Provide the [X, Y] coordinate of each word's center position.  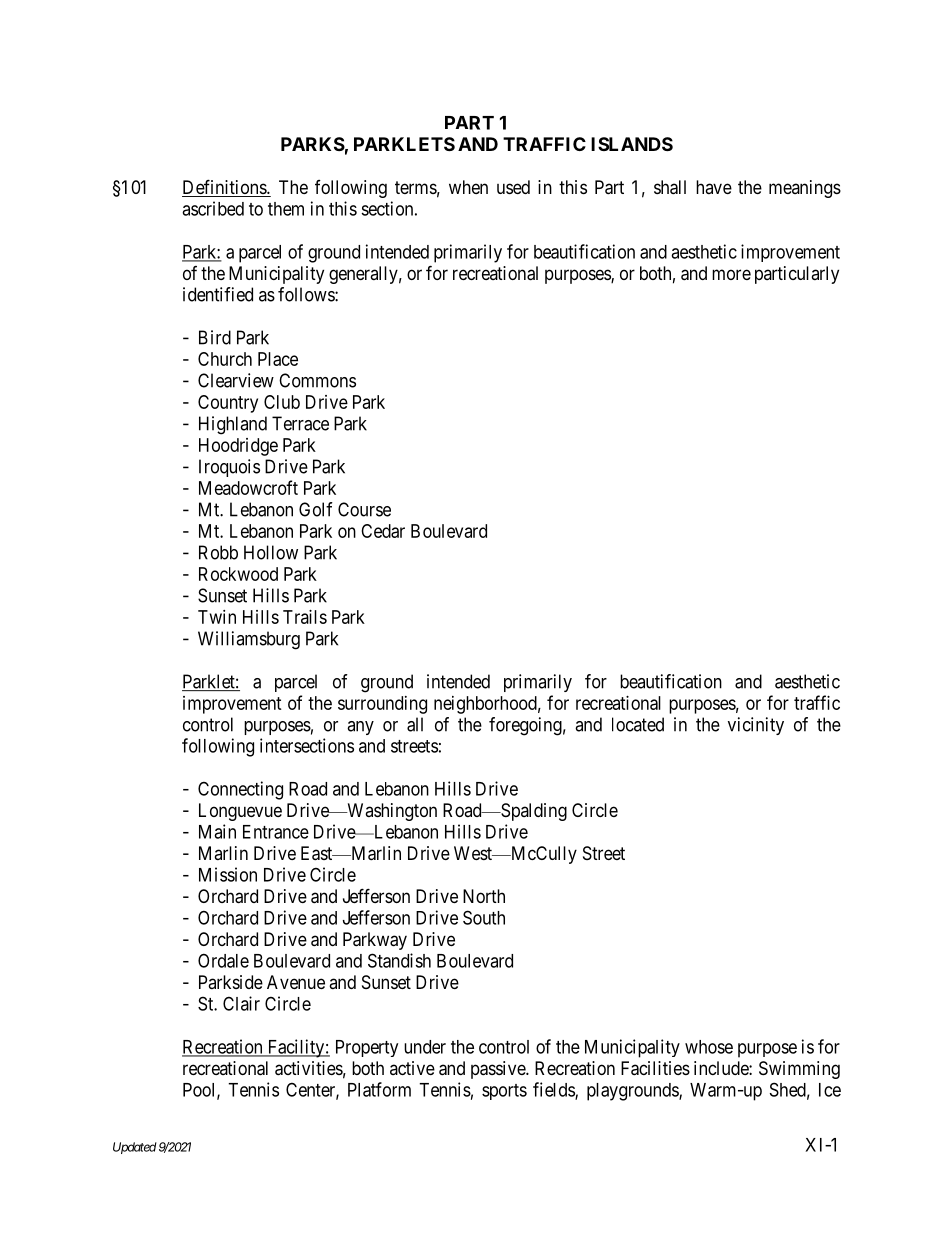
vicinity [756, 726]
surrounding [382, 705]
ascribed [213, 208]
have [714, 187]
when [468, 187]
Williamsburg [249, 640]
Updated [135, 1148]
